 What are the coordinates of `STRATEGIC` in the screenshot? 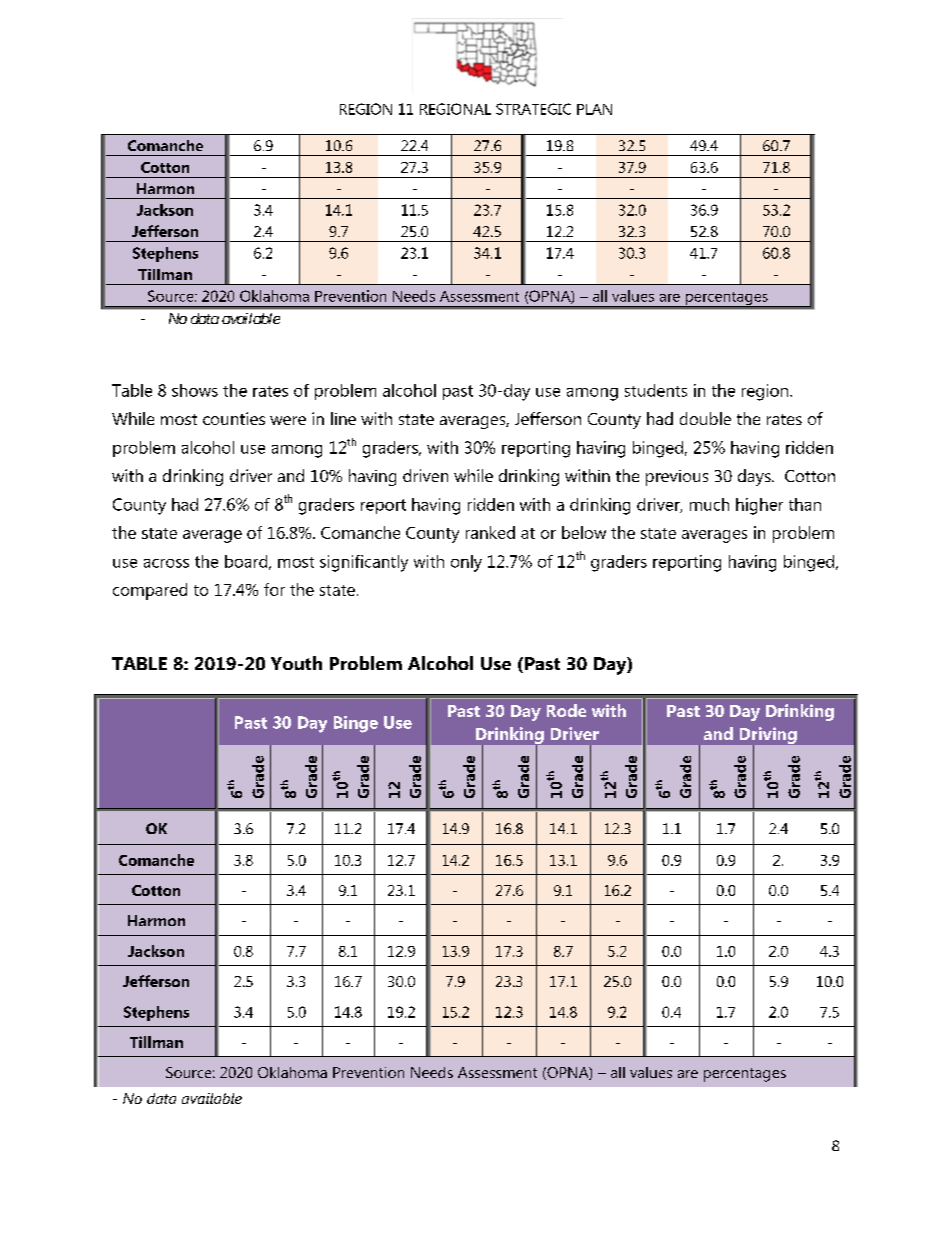 It's located at (533, 109).
